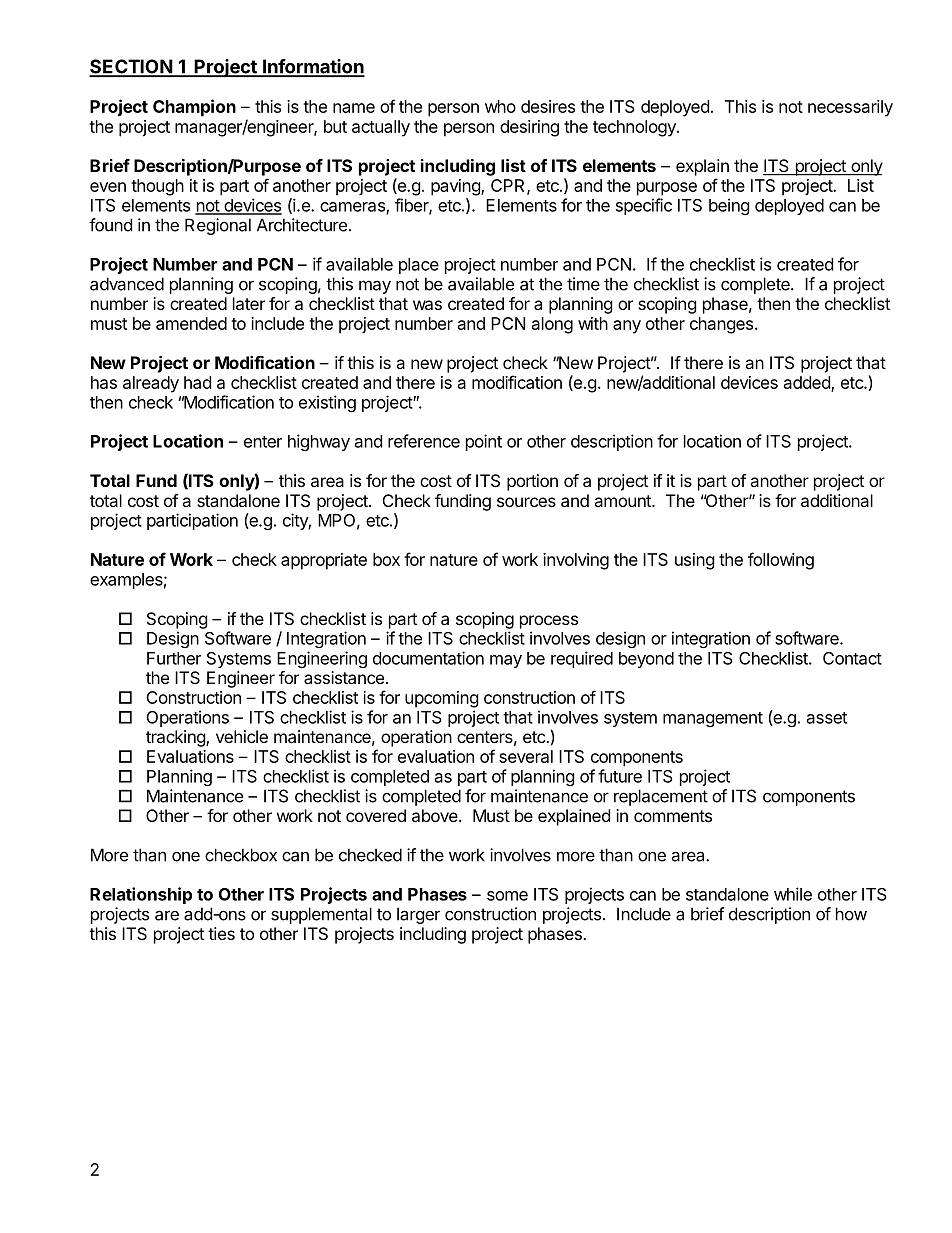  I want to click on had, so click(197, 382).
